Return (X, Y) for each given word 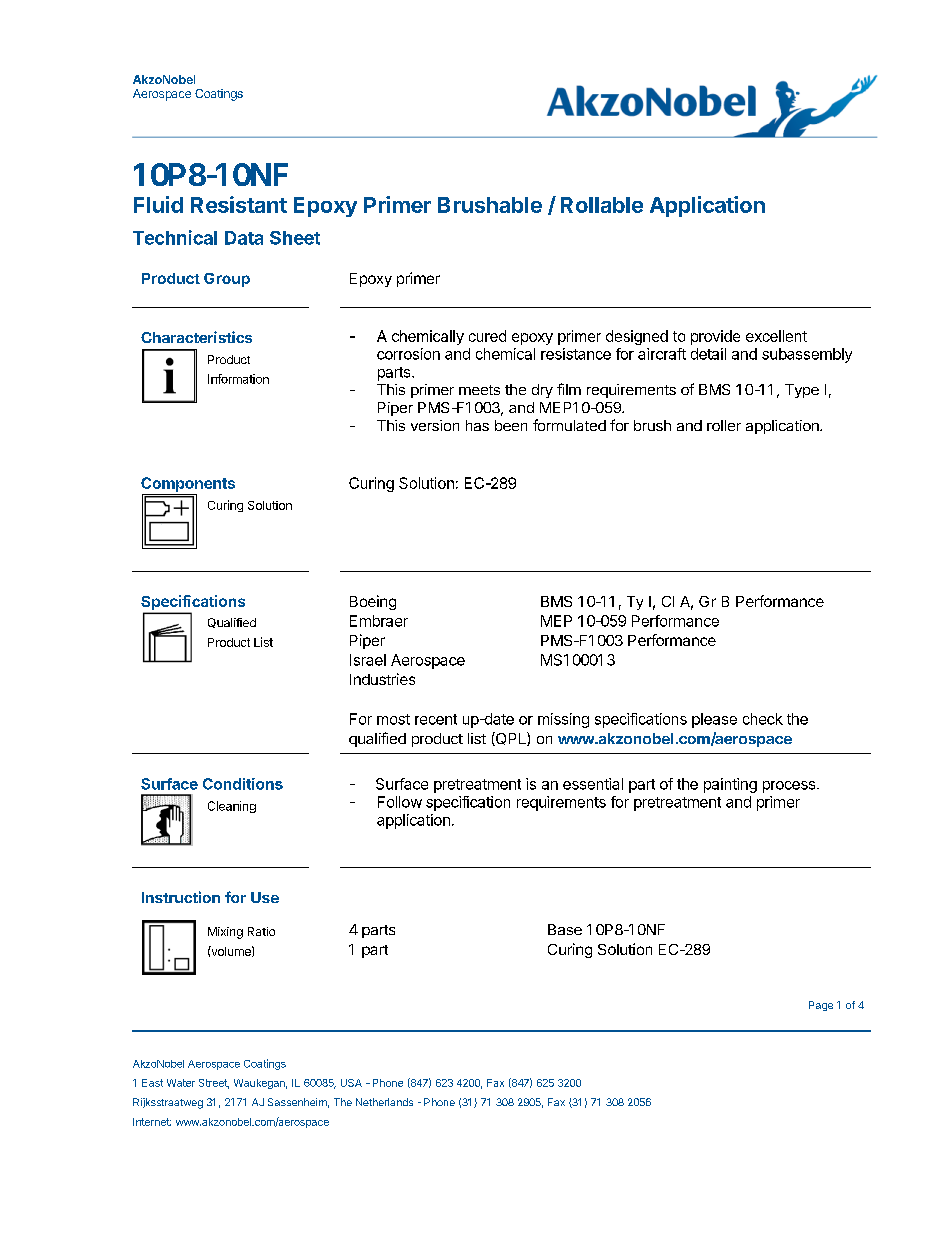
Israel (368, 660)
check (763, 719)
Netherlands (384, 1102)
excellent (776, 336)
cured (487, 336)
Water (181, 1083)
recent (436, 719)
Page (821, 1006)
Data (244, 238)
